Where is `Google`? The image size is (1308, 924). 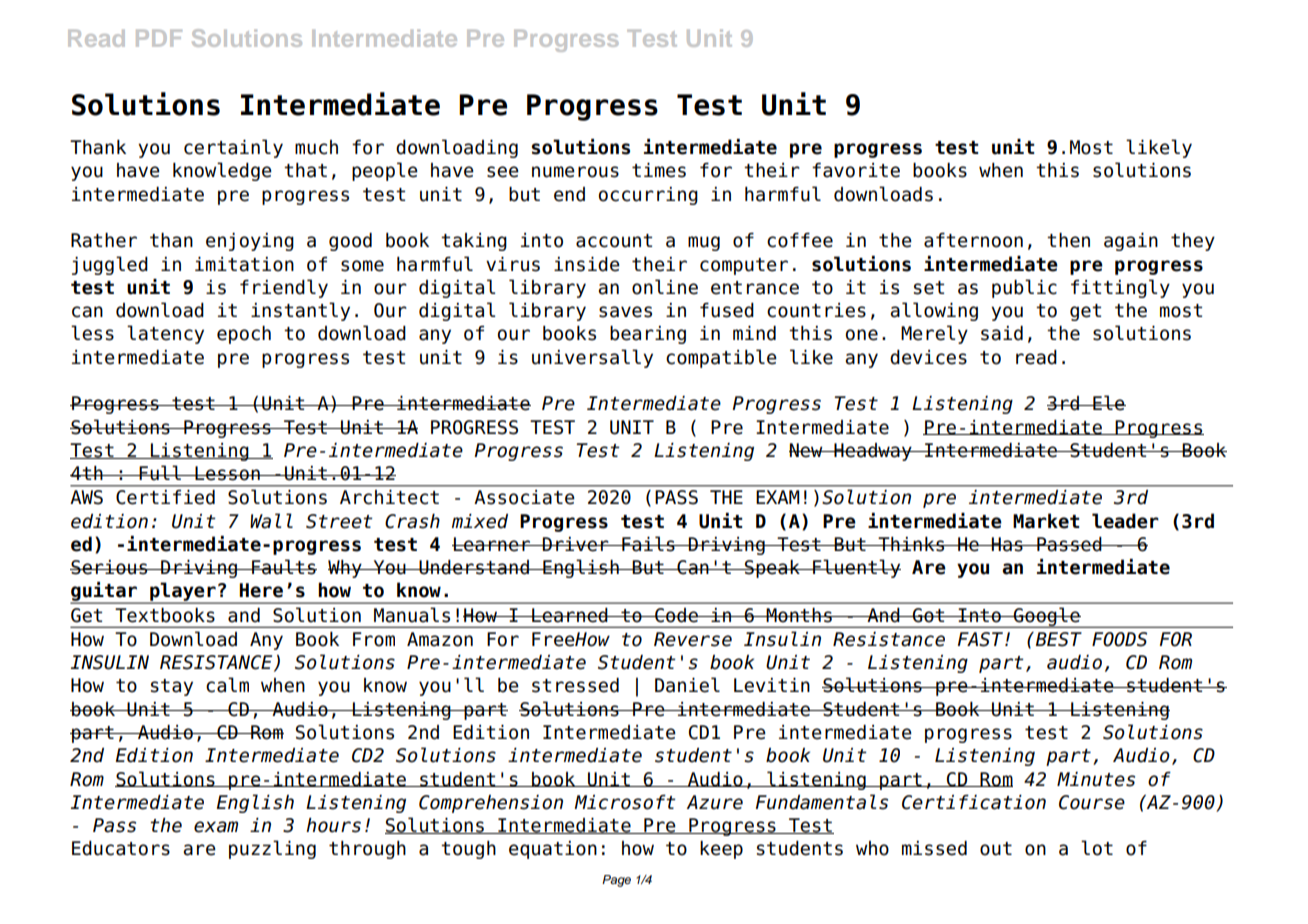
Google is located at coordinates (1047, 617).
